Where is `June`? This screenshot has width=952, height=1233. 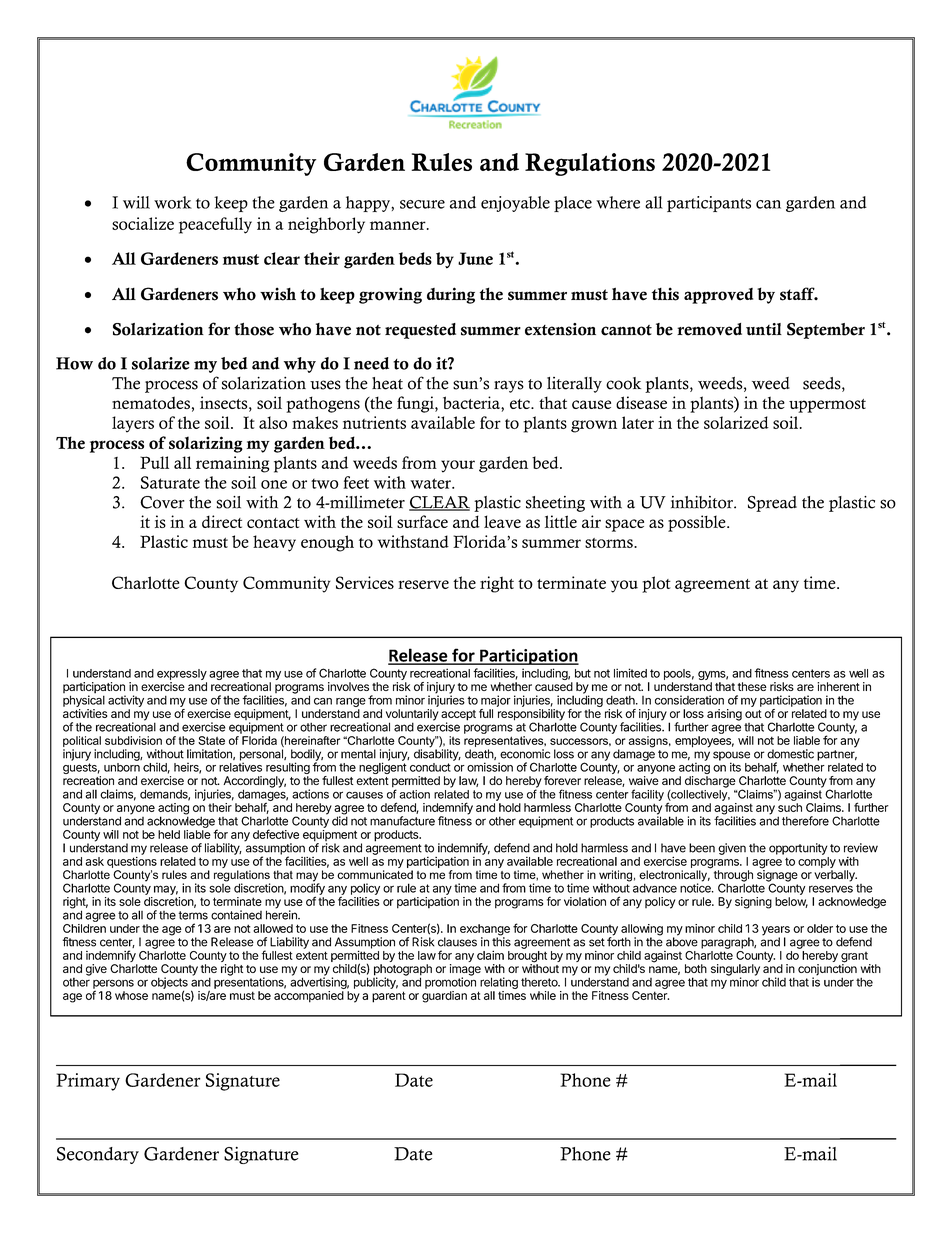
June is located at coordinates (475, 258).
